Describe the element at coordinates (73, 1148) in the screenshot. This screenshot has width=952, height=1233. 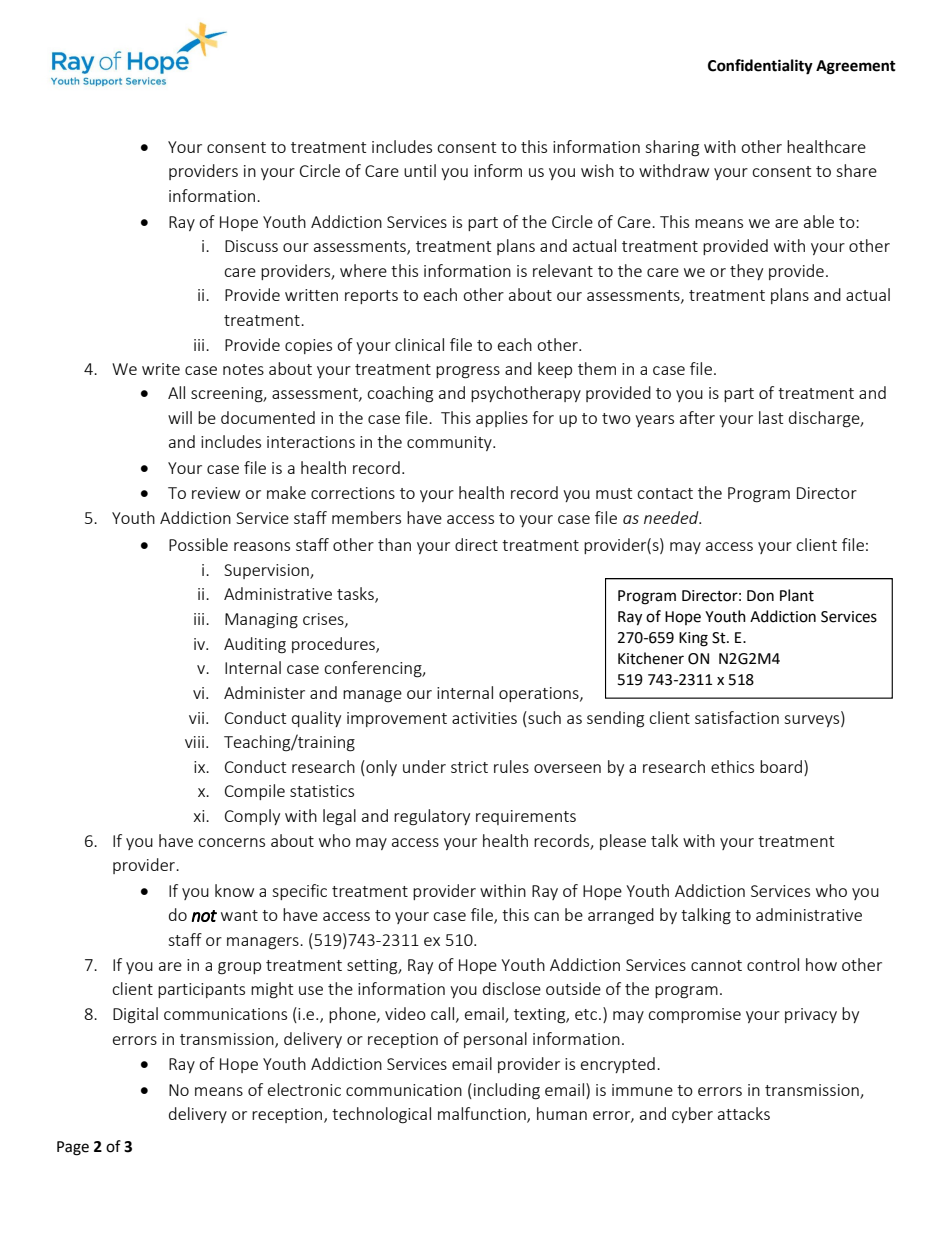
I see `Page` at that location.
